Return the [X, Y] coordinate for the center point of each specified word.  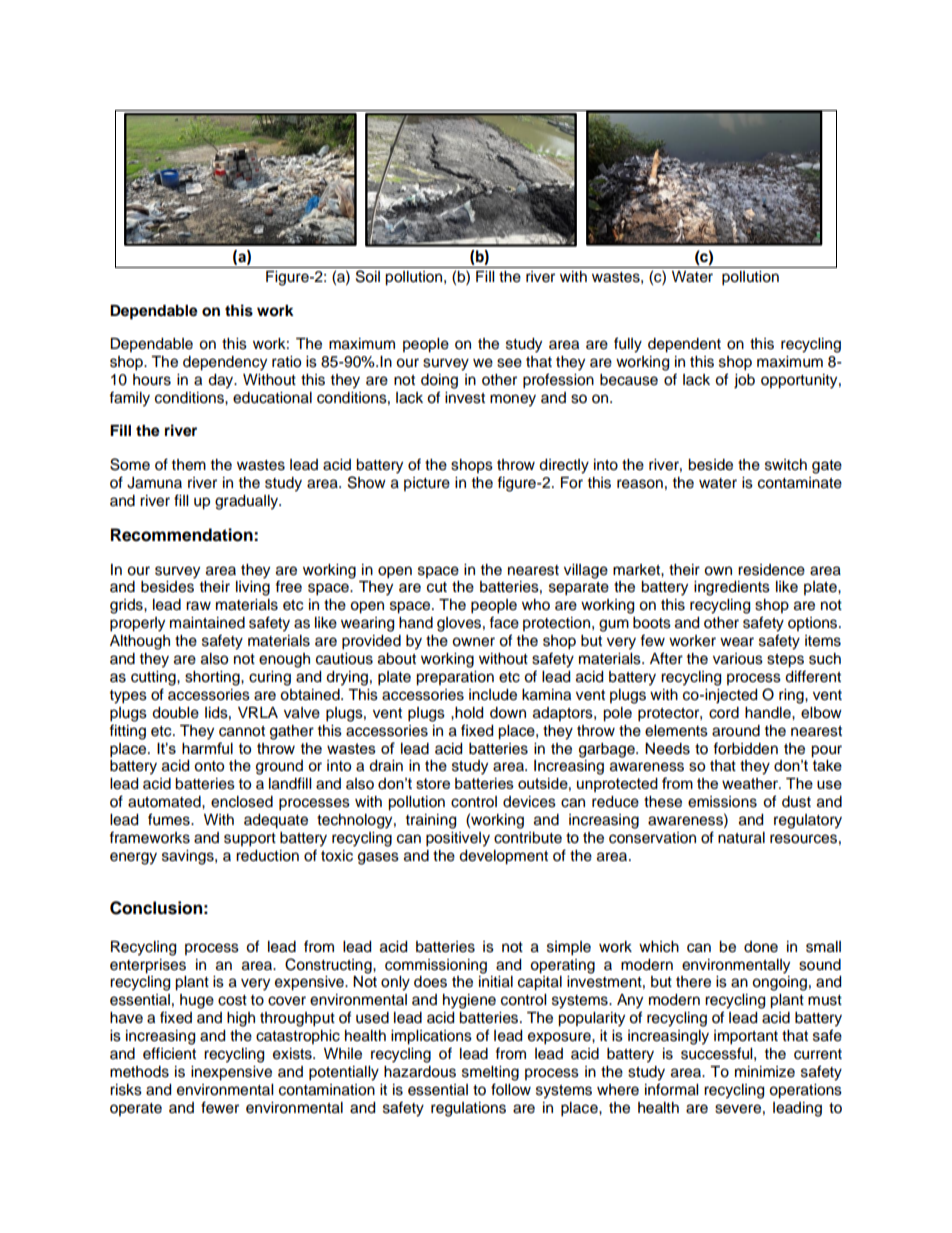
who [536, 605]
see [509, 363]
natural [741, 838]
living [253, 588]
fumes [170, 819]
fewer [220, 1107]
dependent [684, 345]
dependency [225, 363]
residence [771, 570]
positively [458, 839]
